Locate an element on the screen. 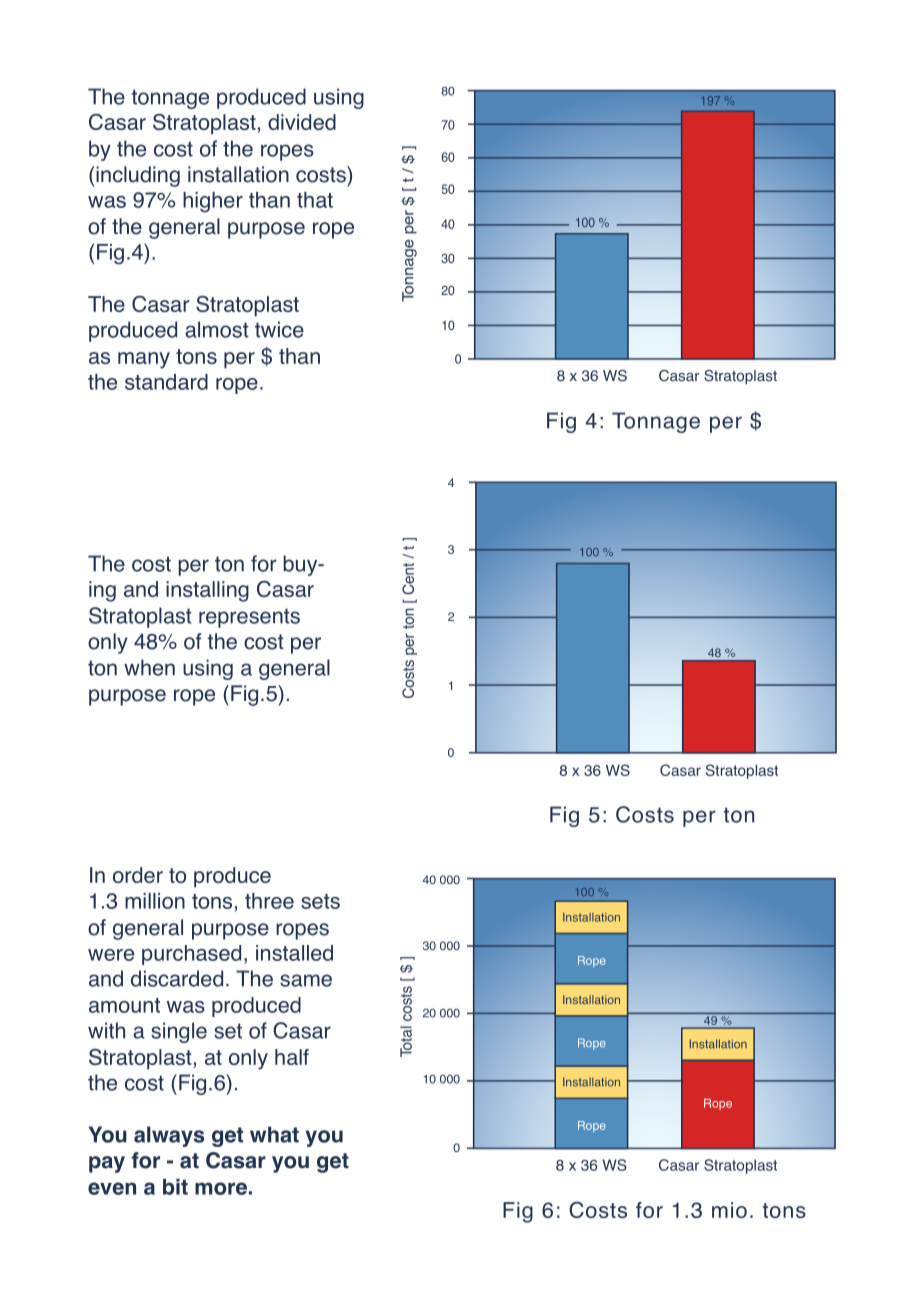 This screenshot has width=924, height=1307. bit is located at coordinates (175, 1186).
